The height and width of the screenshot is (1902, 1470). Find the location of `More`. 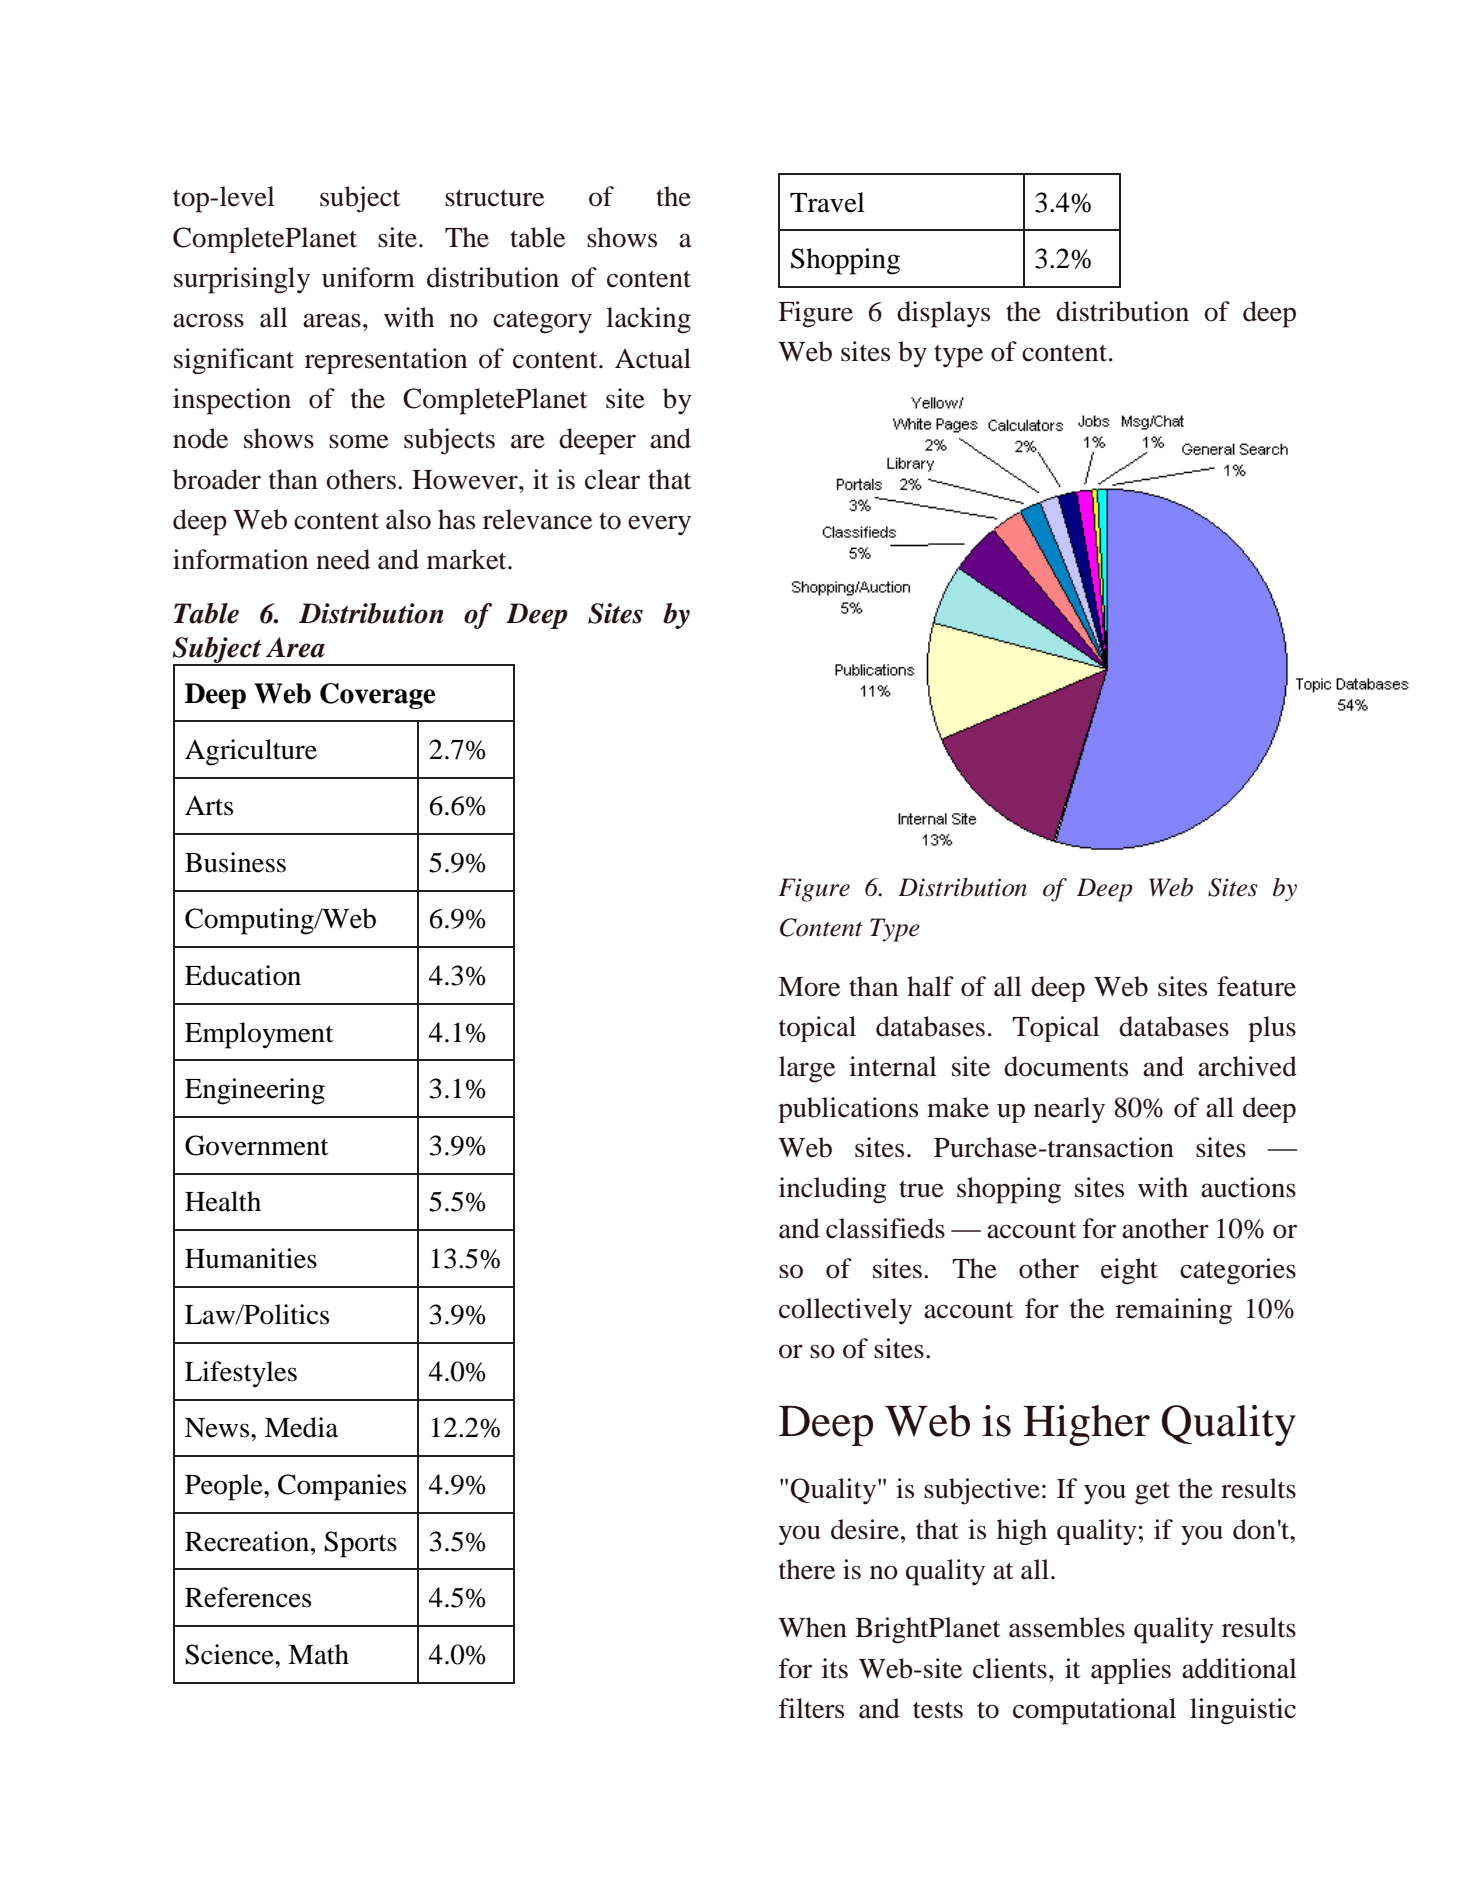

More is located at coordinates (809, 987).
